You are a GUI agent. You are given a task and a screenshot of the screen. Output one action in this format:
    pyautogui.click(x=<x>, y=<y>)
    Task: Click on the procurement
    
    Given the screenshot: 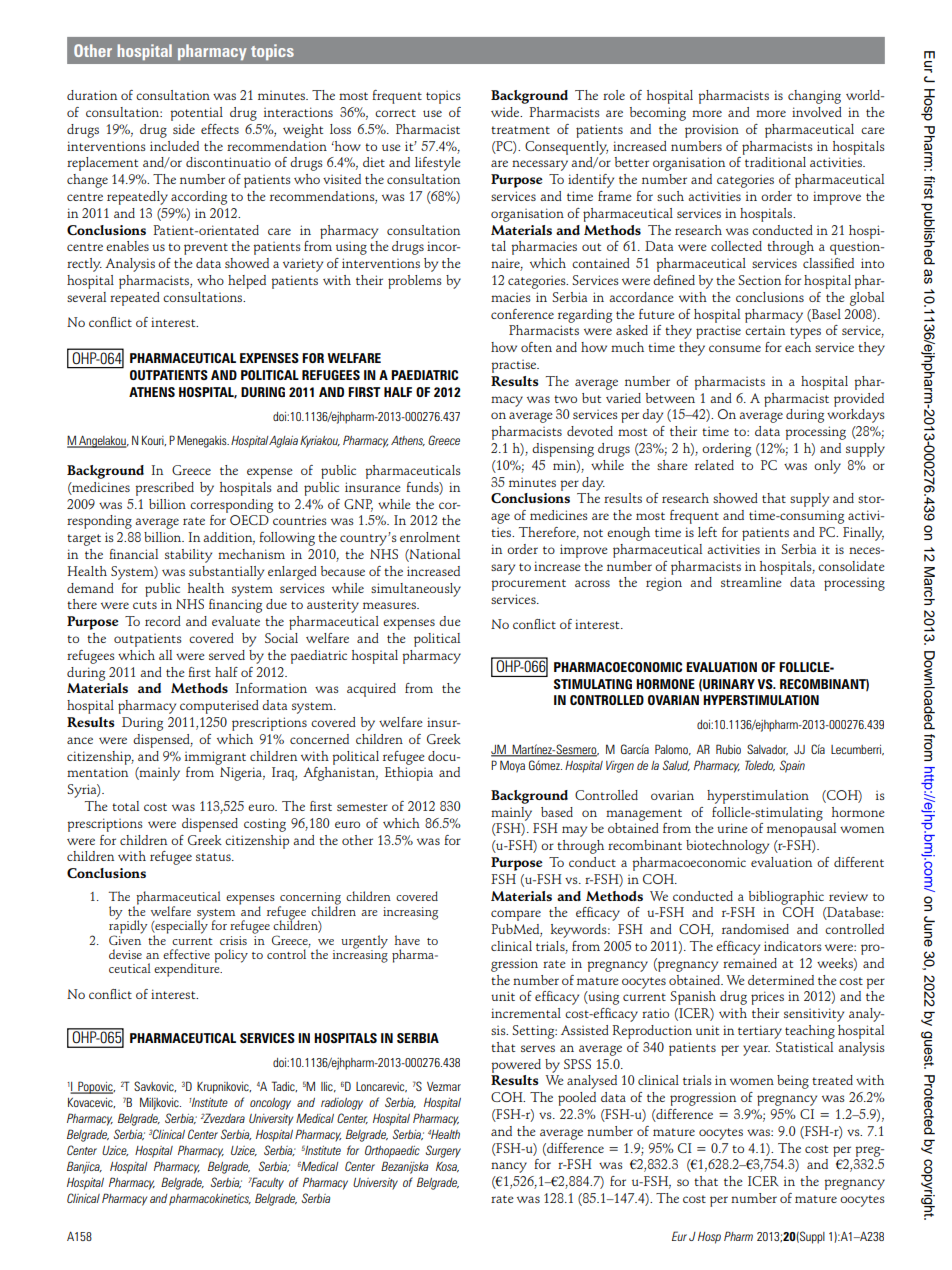 What is the action you would take?
    pyautogui.click(x=528, y=585)
